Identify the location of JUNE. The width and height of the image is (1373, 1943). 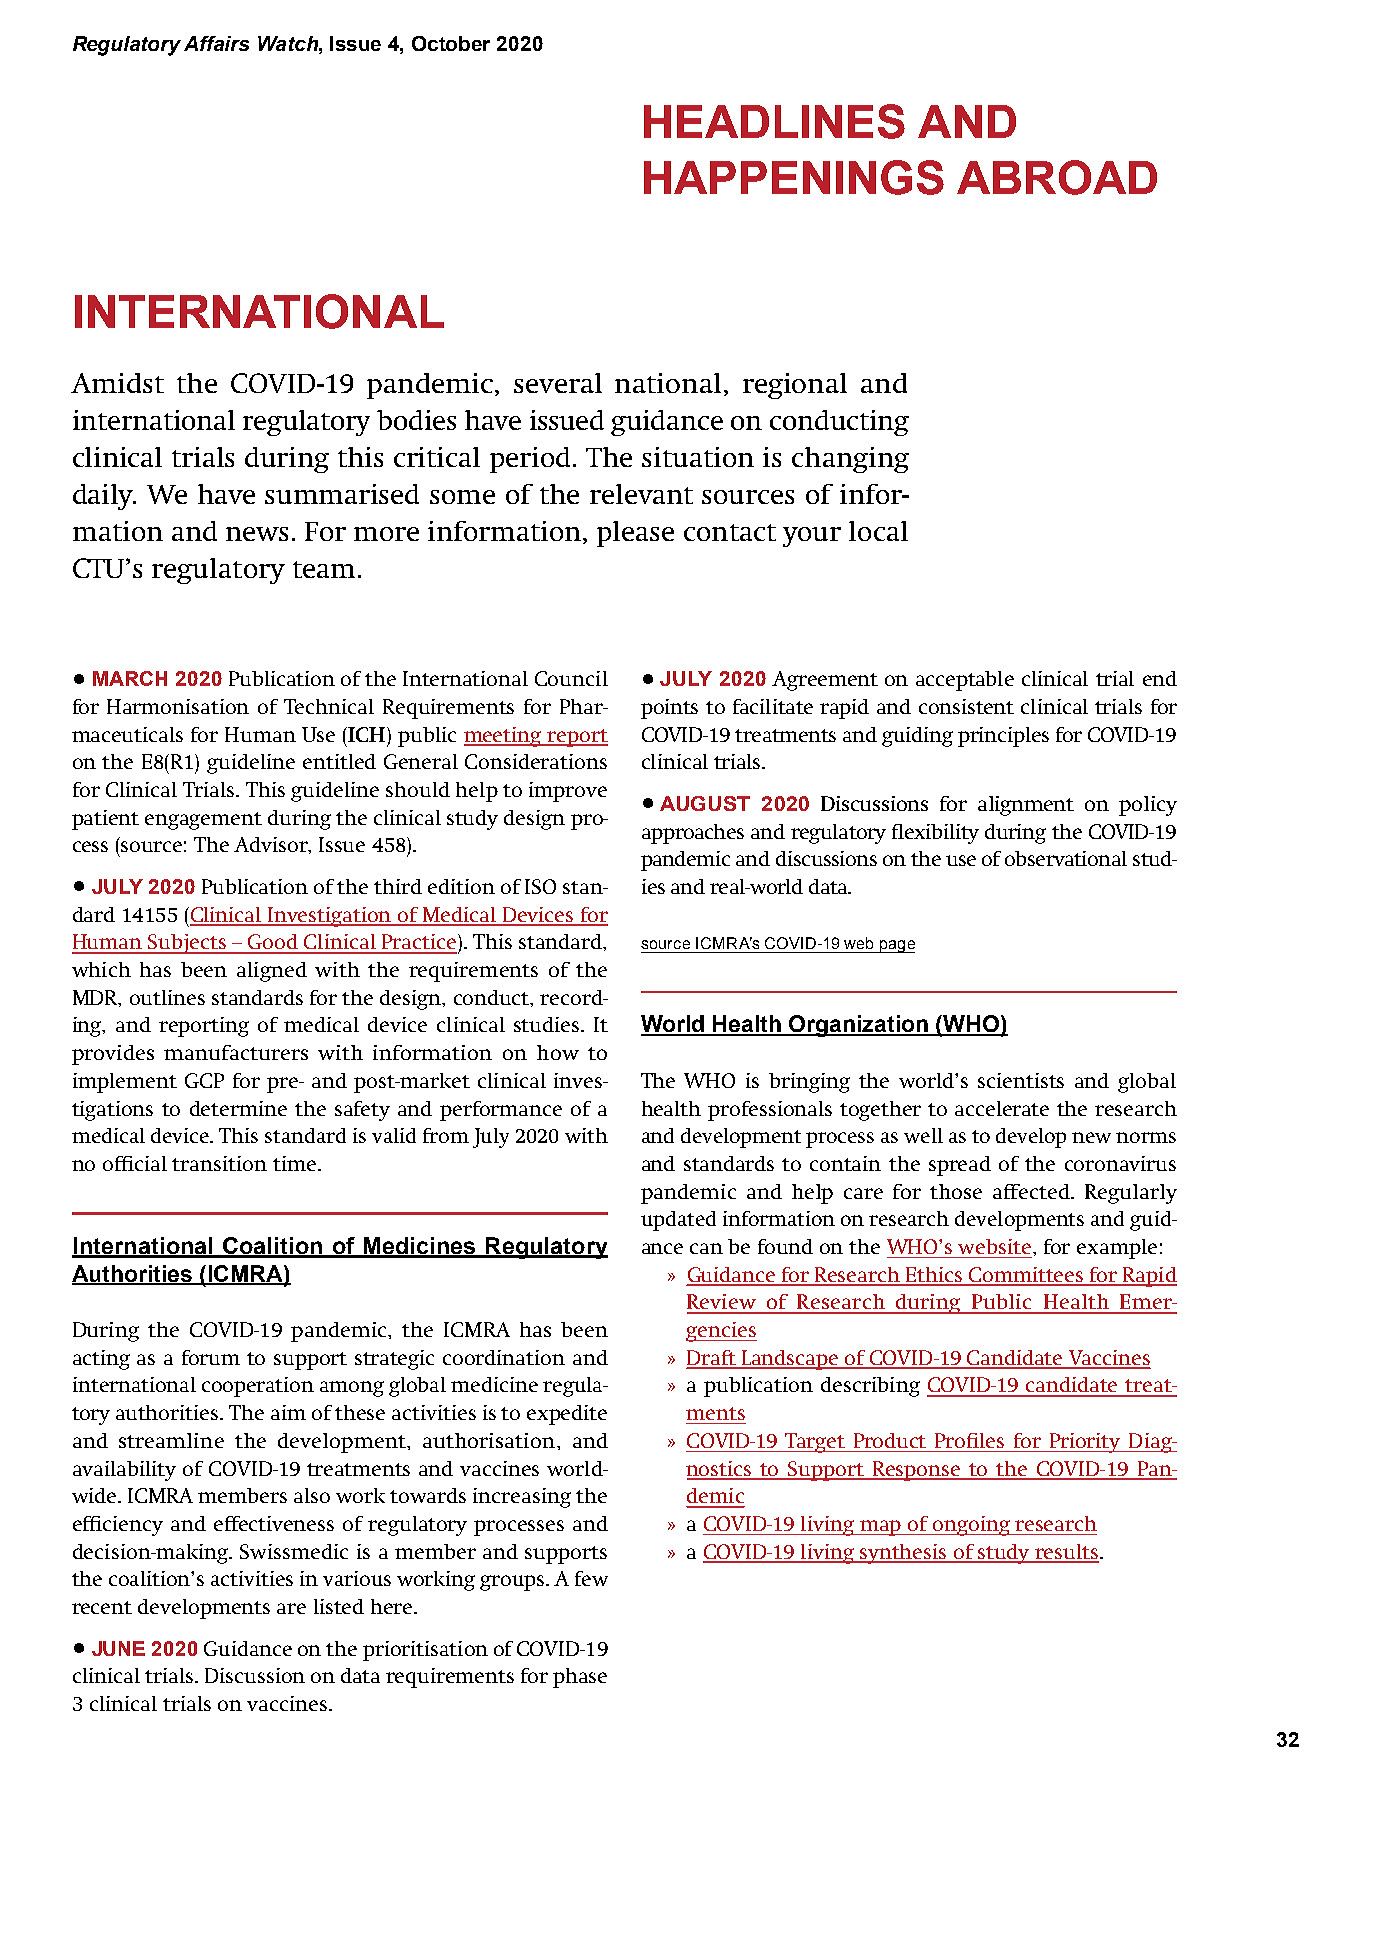
(118, 1648).
